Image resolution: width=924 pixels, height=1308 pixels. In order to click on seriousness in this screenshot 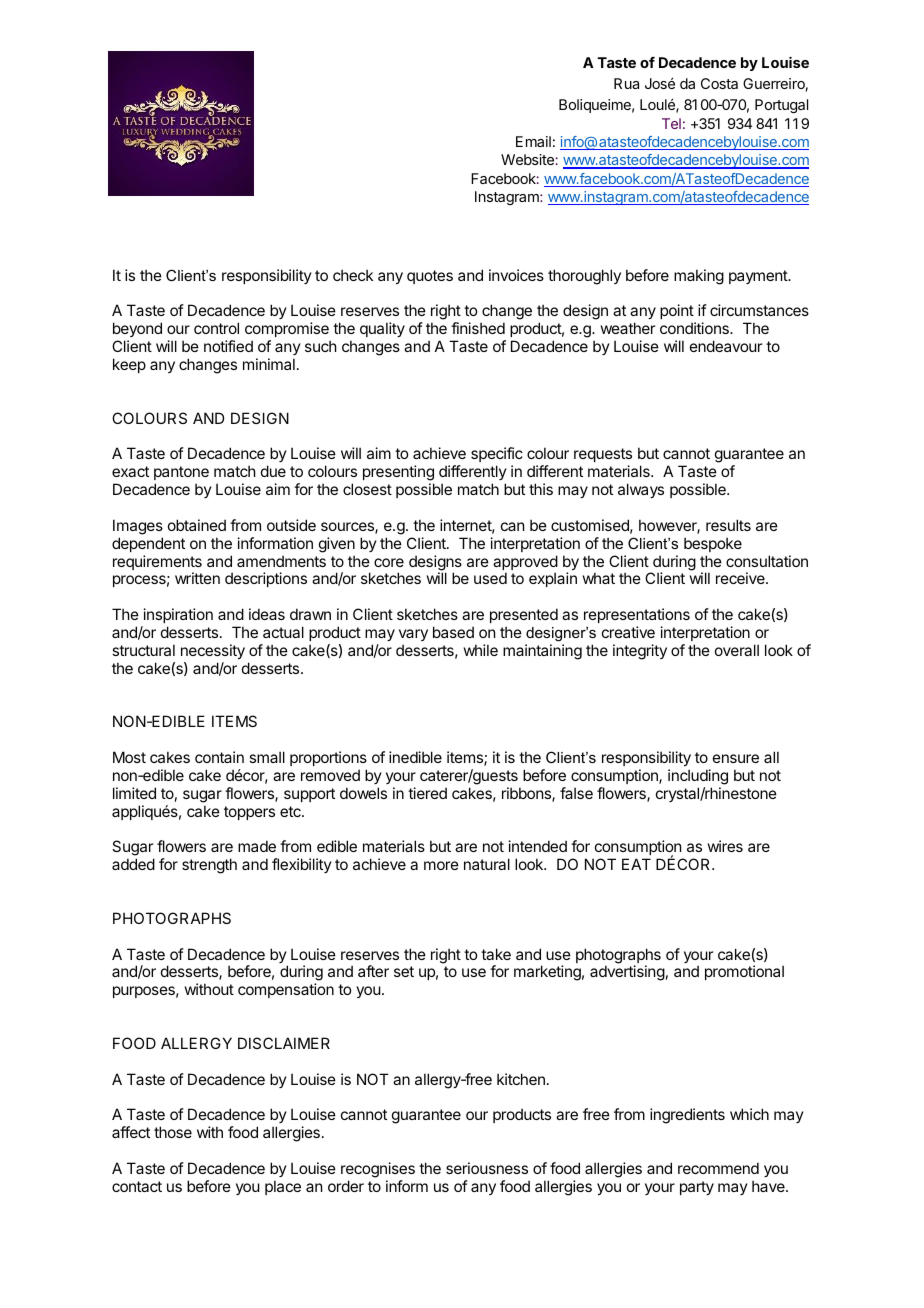, I will do `click(487, 1168)`.
